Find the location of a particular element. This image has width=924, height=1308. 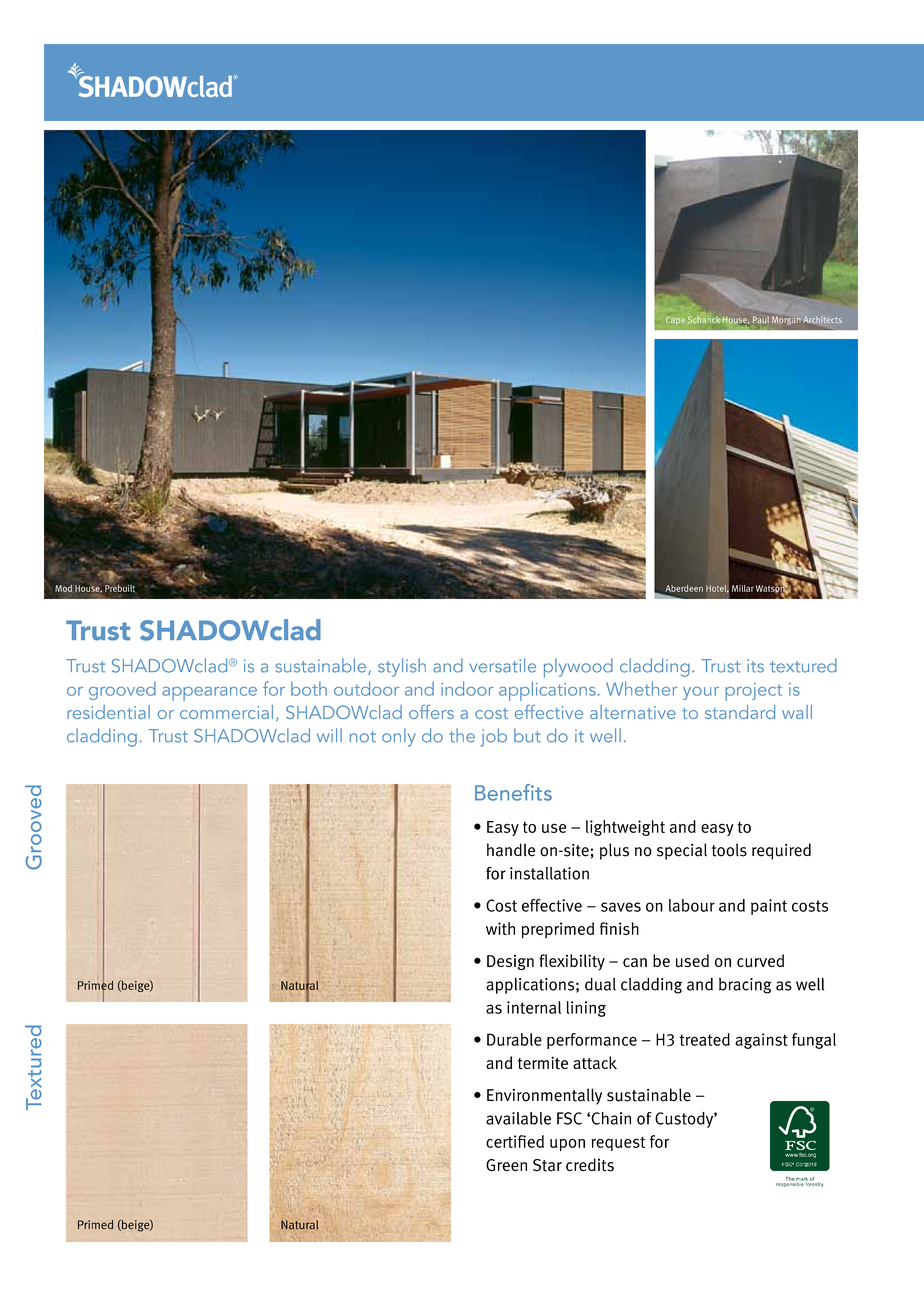

Mod is located at coordinates (63, 588).
